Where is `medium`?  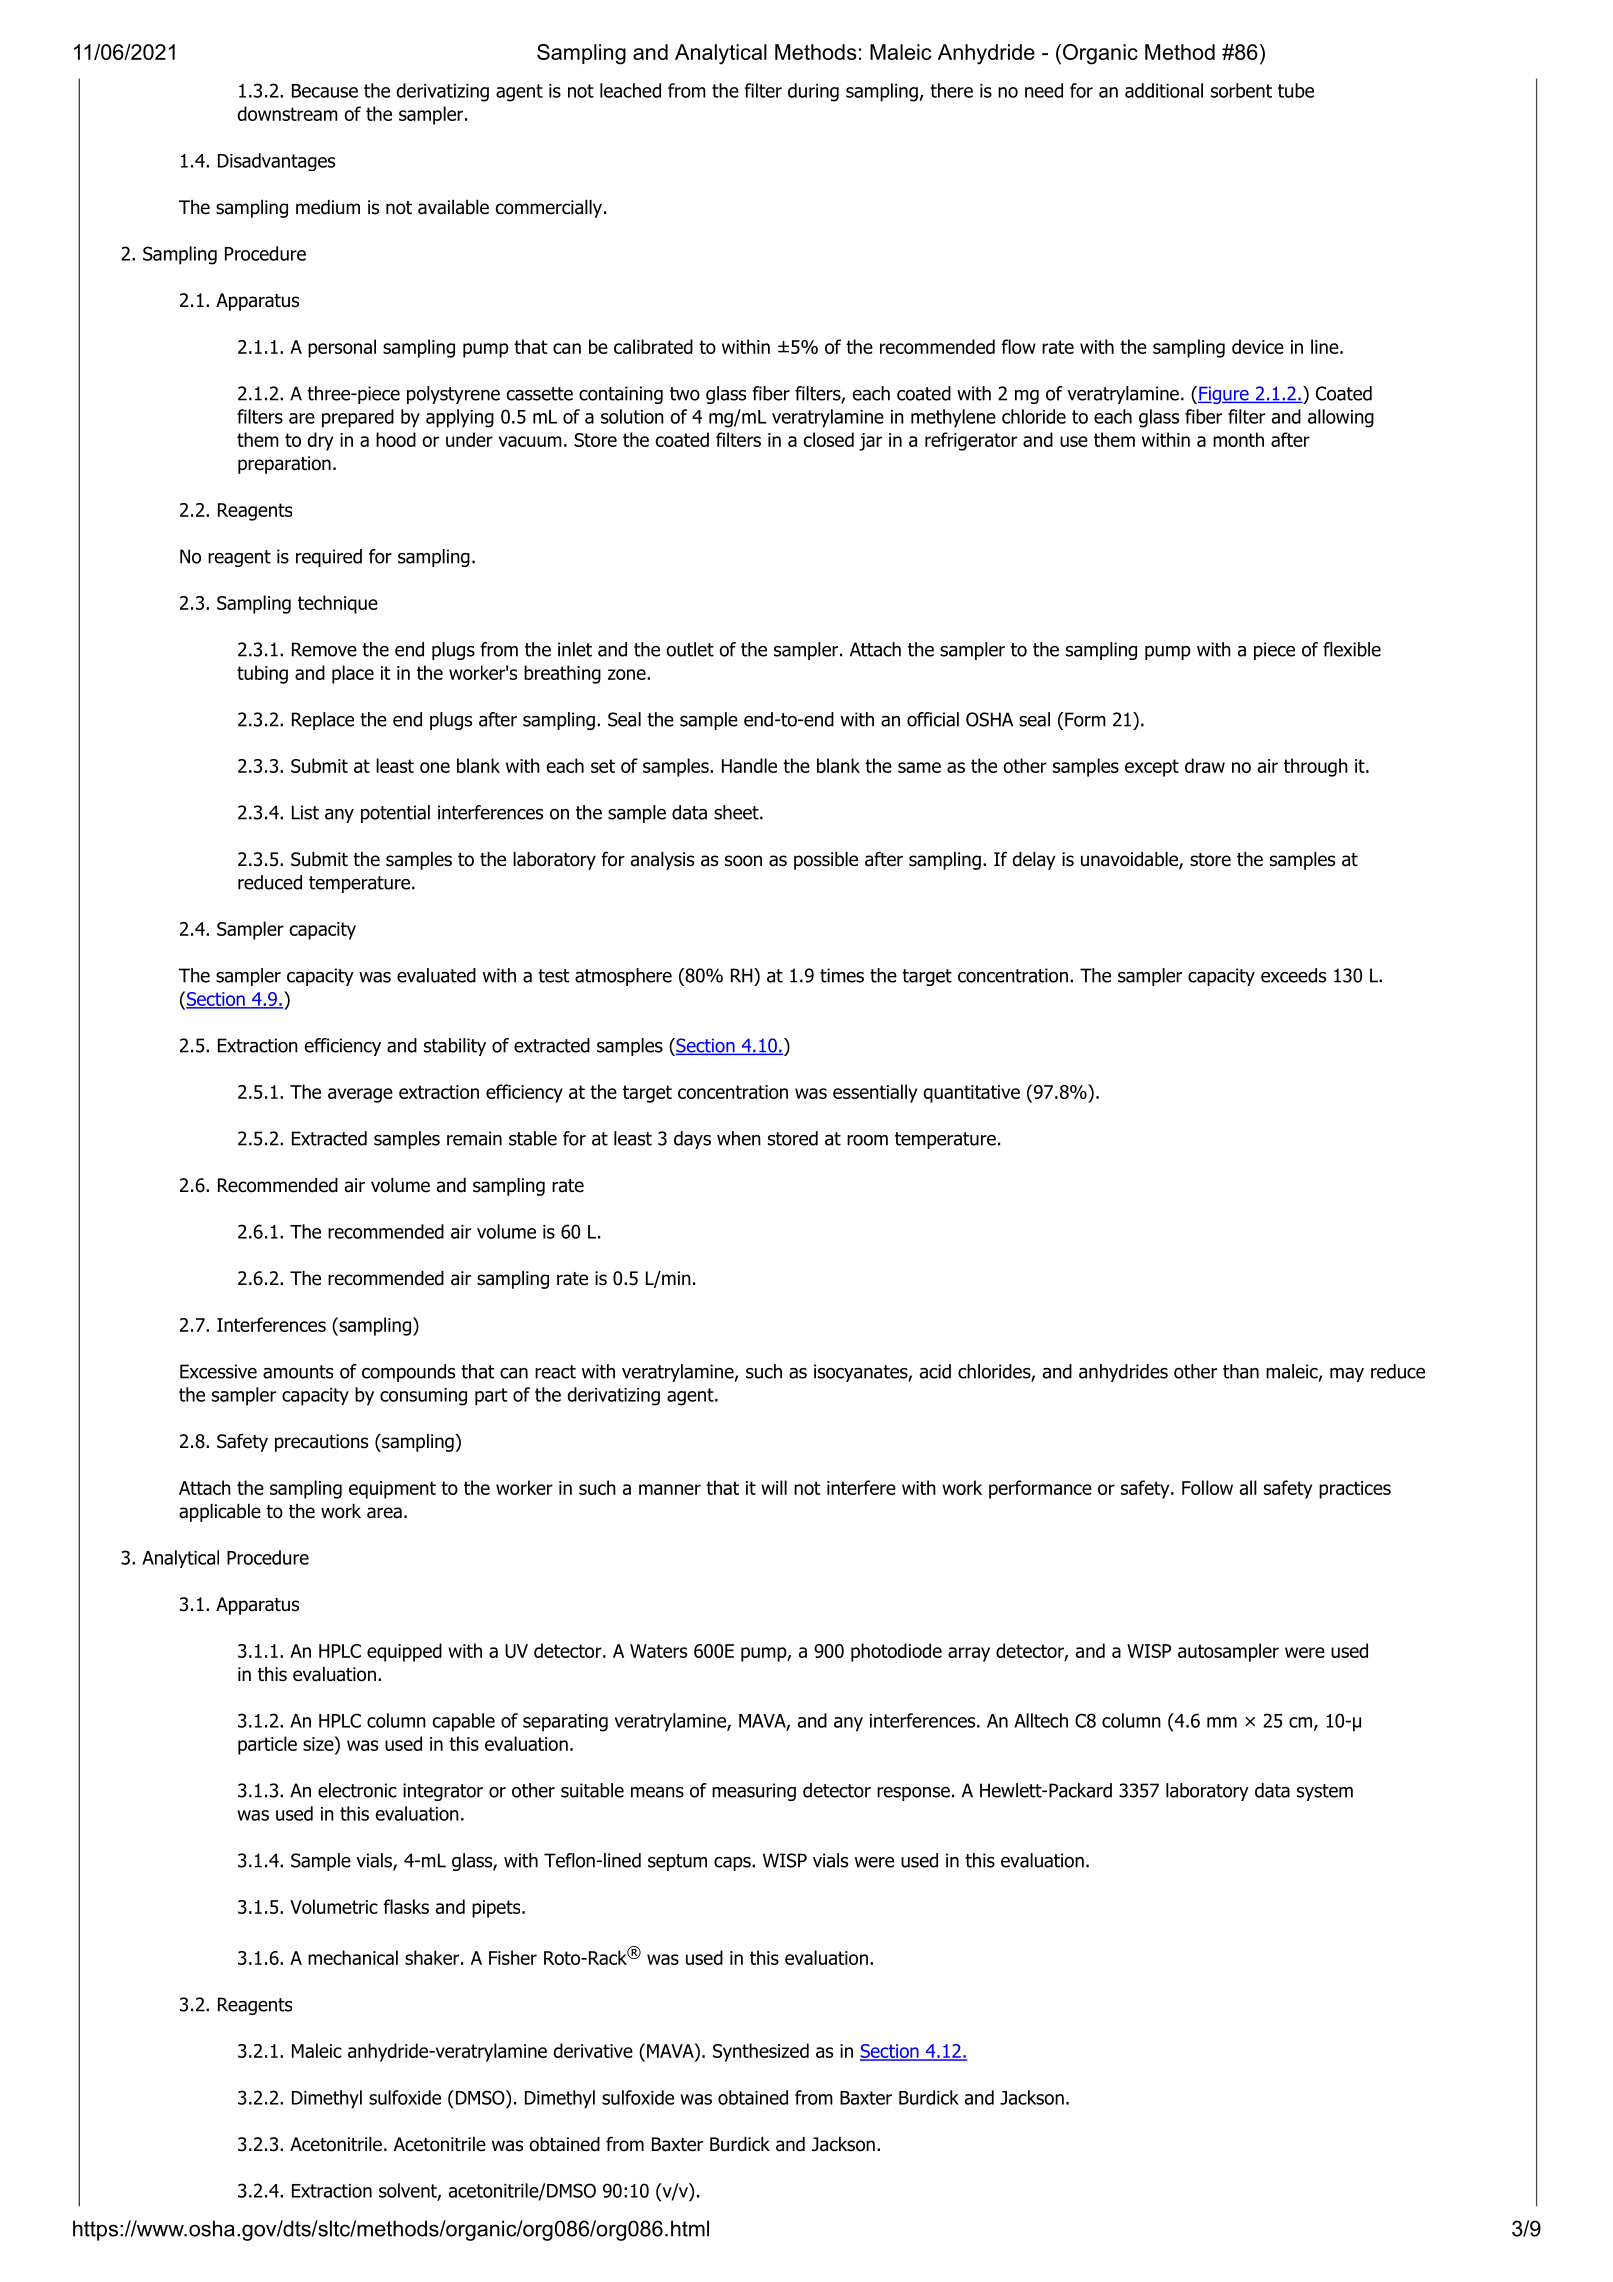 medium is located at coordinates (328, 207).
